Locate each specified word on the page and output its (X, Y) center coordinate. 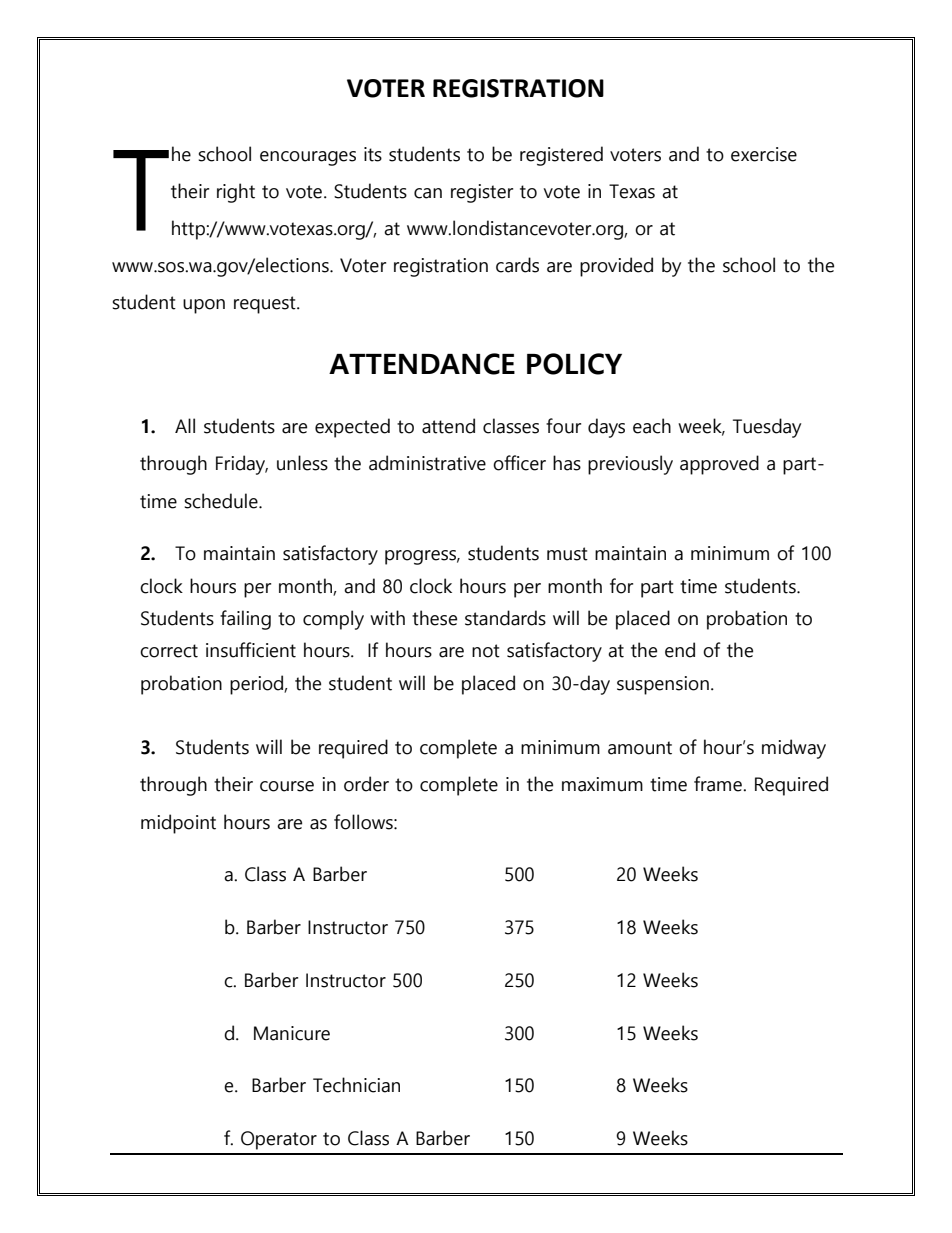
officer (519, 463)
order (366, 784)
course (287, 786)
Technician (356, 1085)
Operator (279, 1140)
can (428, 193)
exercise (764, 154)
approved (719, 465)
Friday (242, 465)
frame (719, 784)
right (236, 193)
